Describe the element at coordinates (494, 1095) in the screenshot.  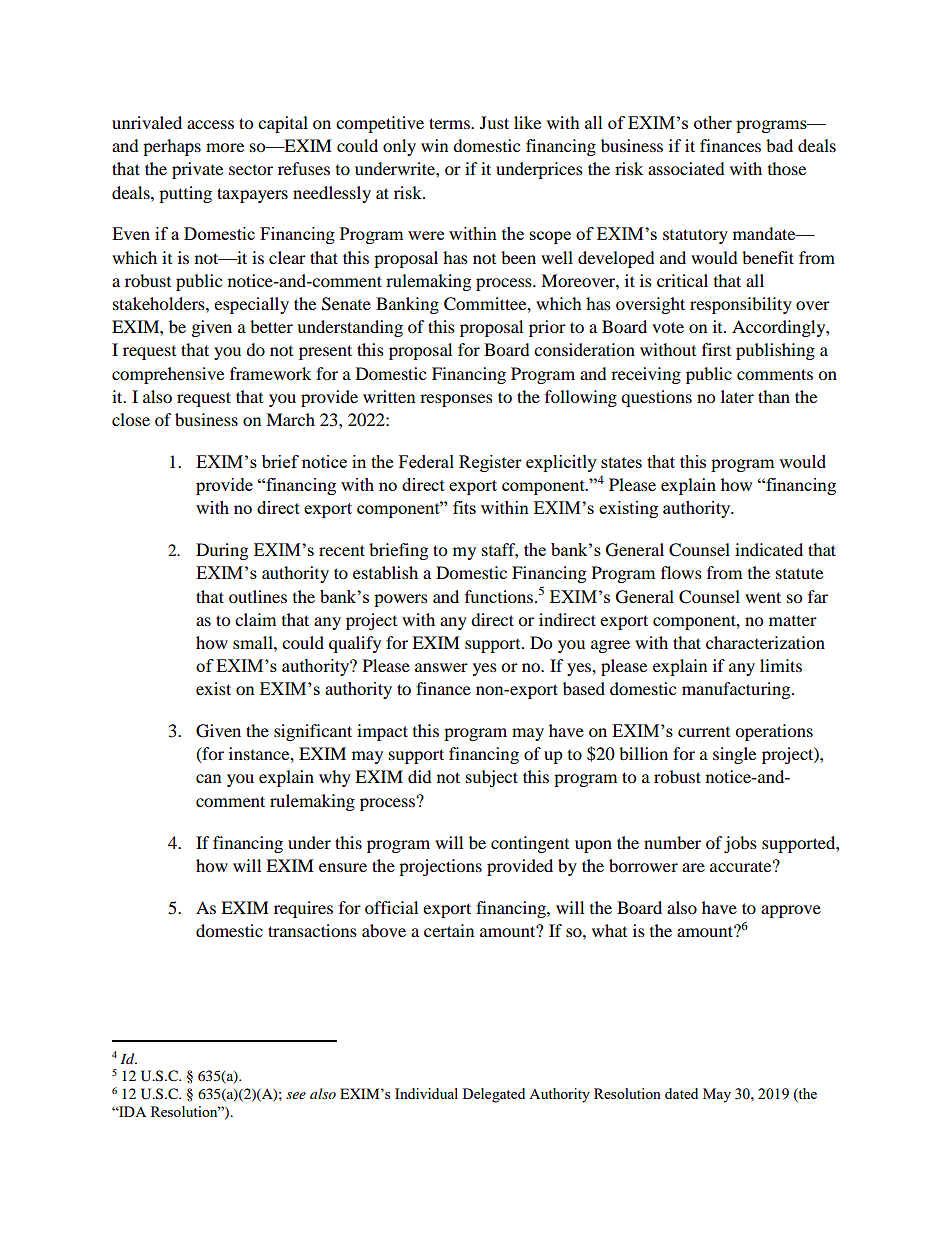
I see `Delegated` at that location.
